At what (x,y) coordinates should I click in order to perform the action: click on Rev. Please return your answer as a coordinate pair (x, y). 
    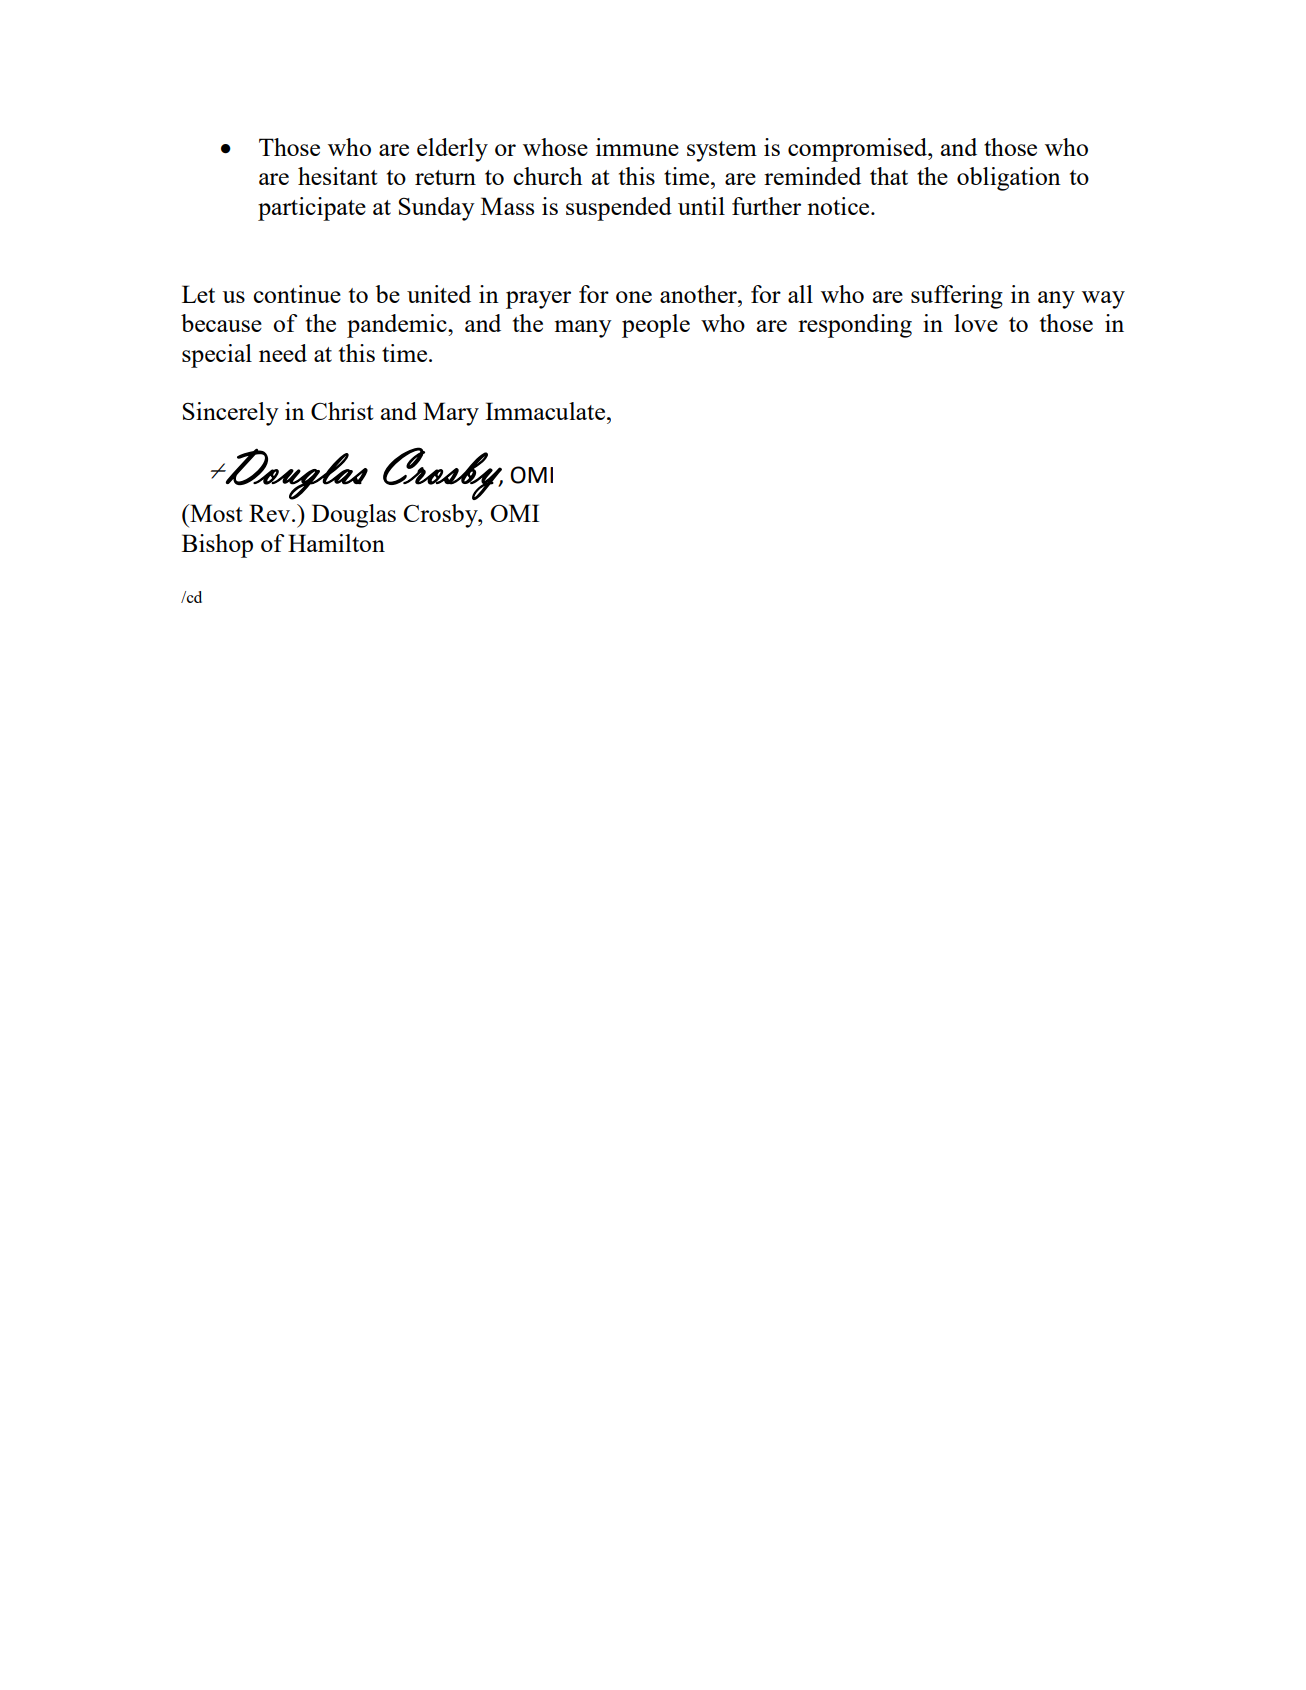
    Looking at the image, I should click on (271, 513).
